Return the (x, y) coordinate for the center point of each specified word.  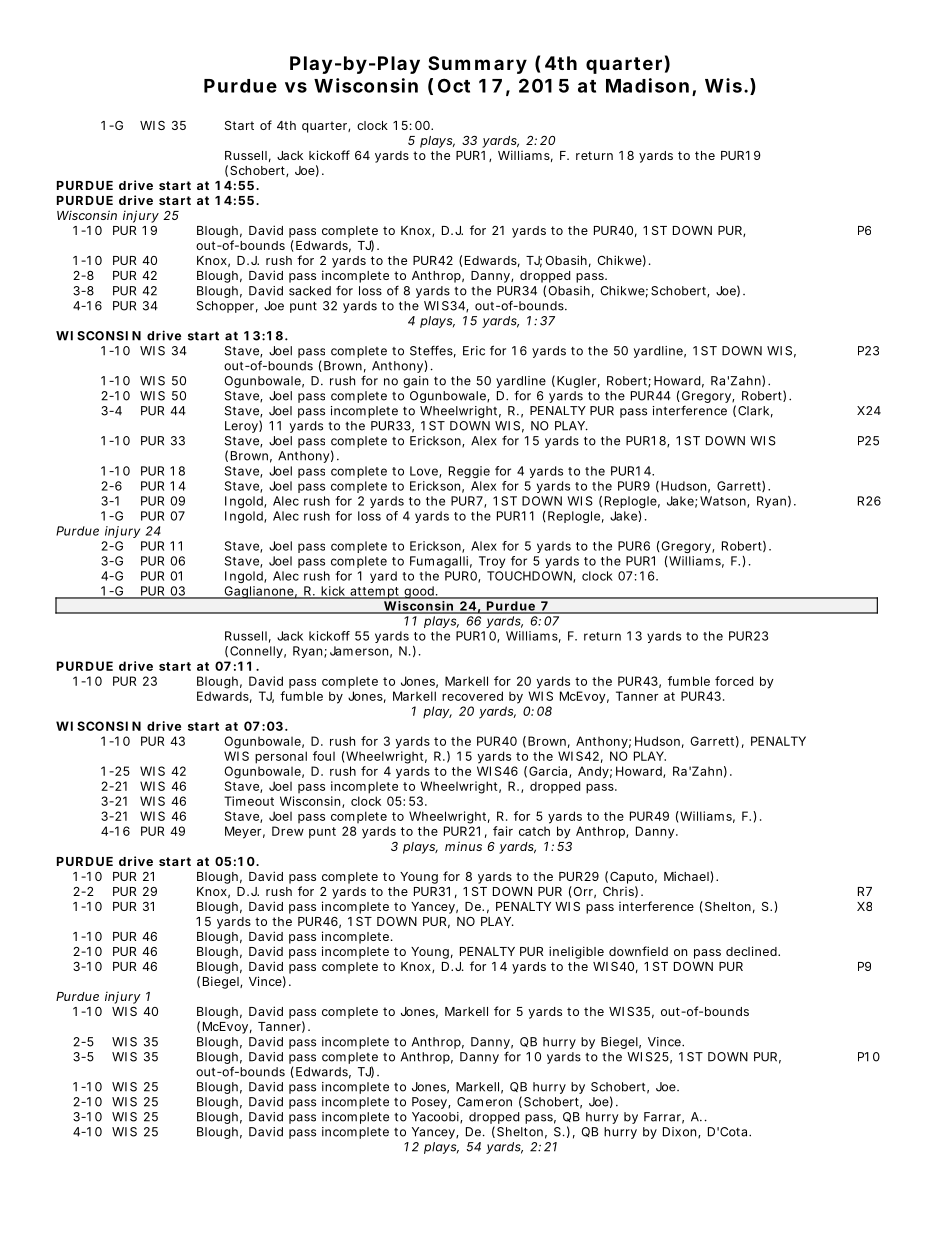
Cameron (484, 1102)
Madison (647, 85)
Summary (477, 65)
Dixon (681, 1132)
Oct (454, 85)
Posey (430, 1103)
